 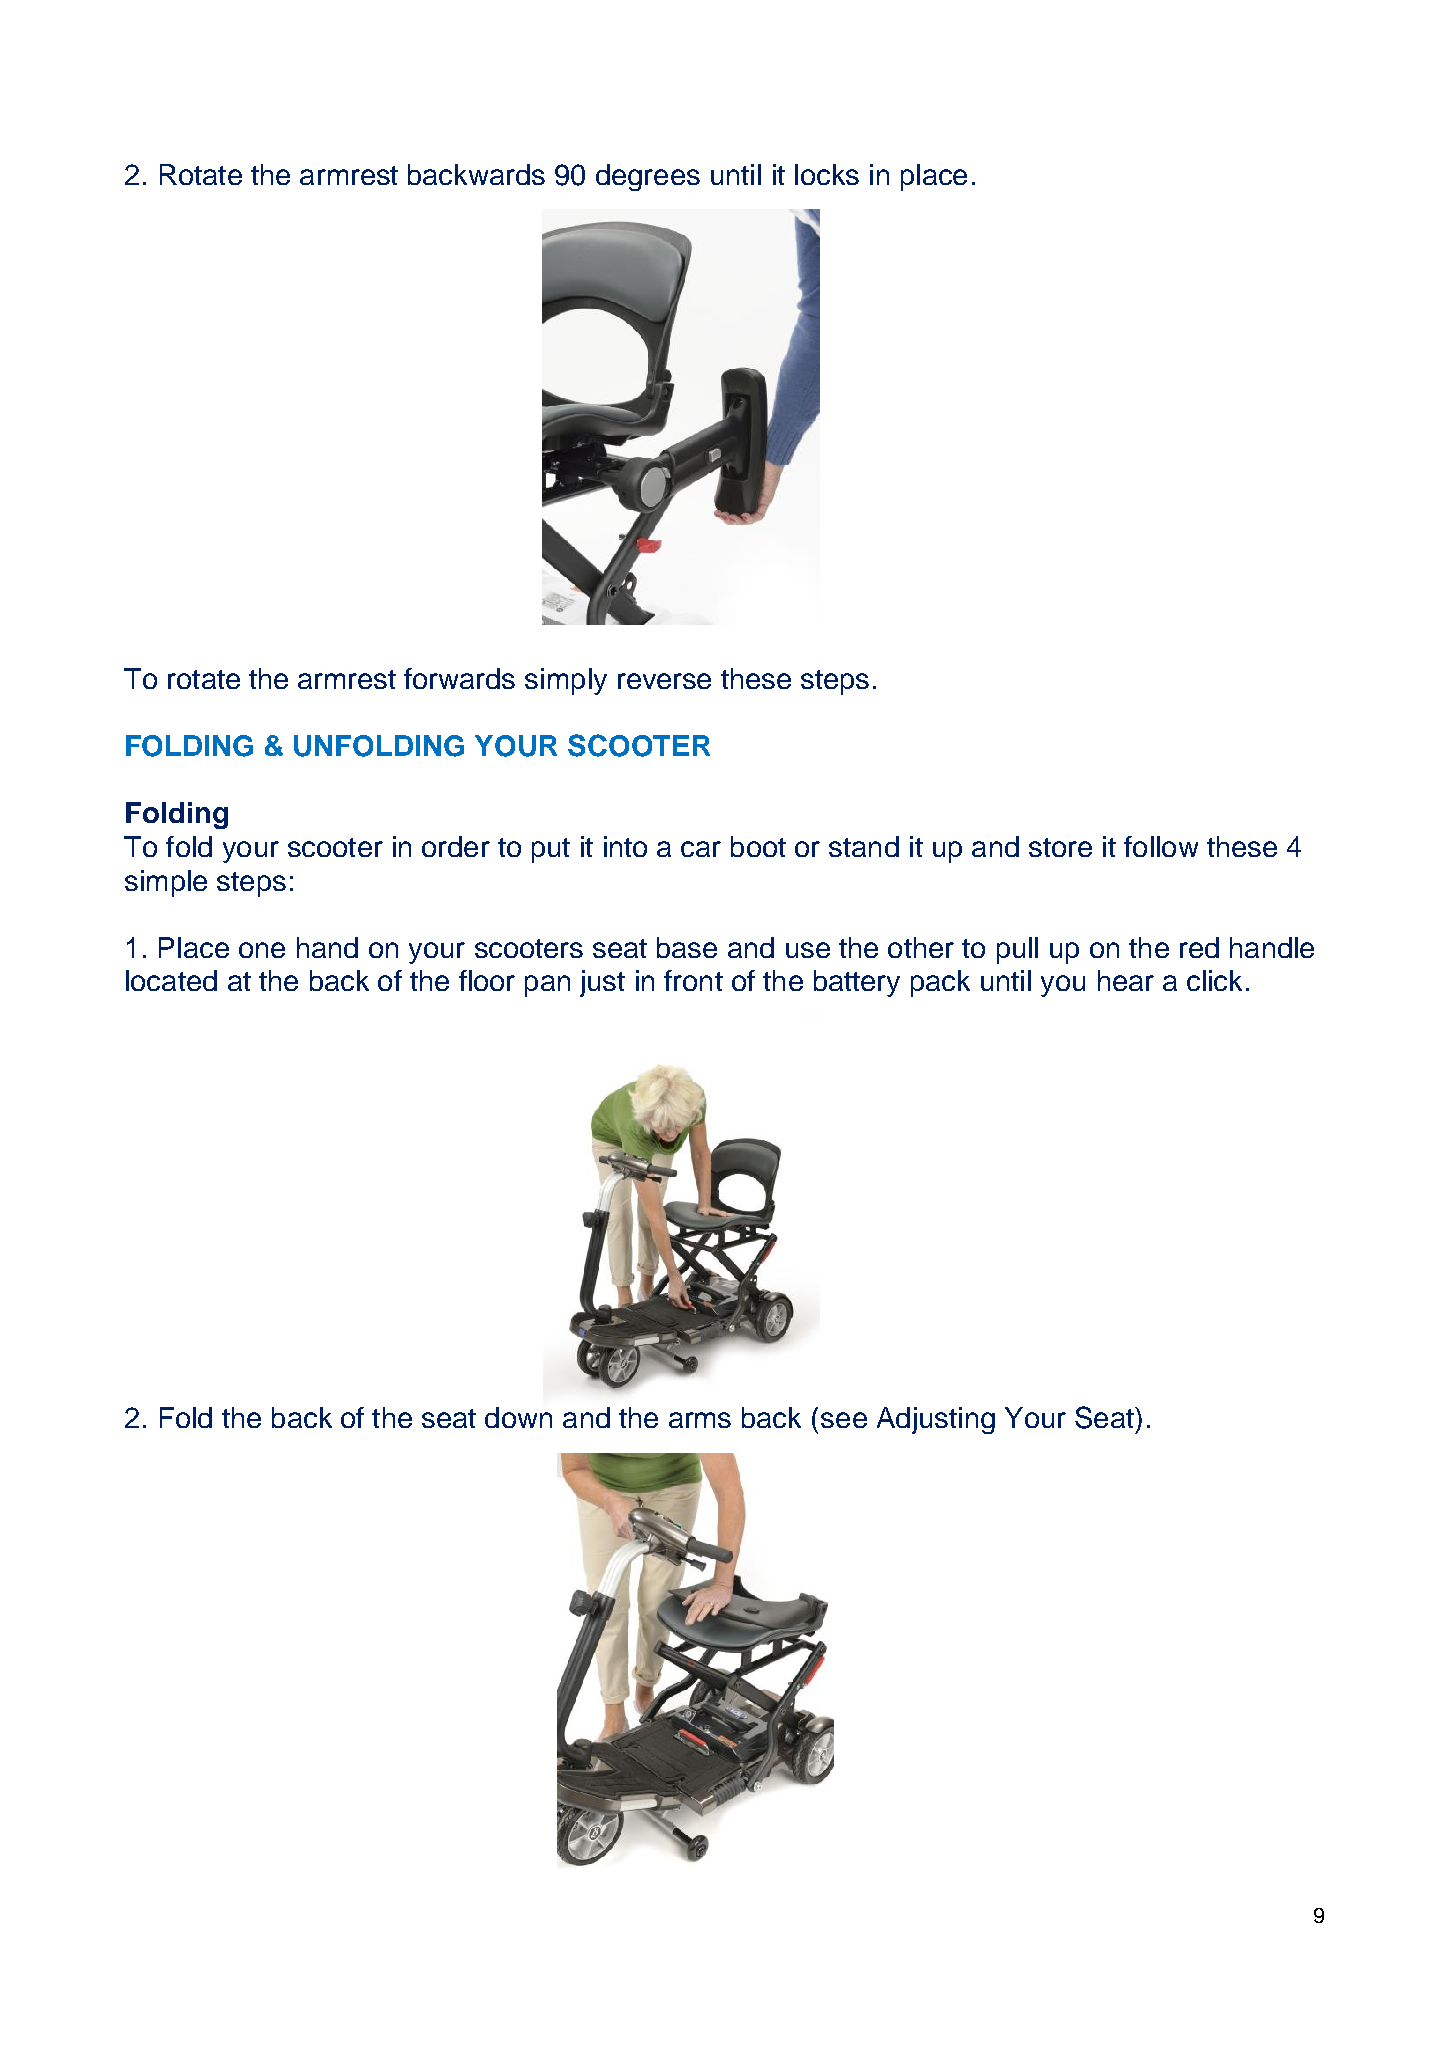 What do you see at coordinates (693, 980) in the screenshot?
I see `front` at bounding box center [693, 980].
